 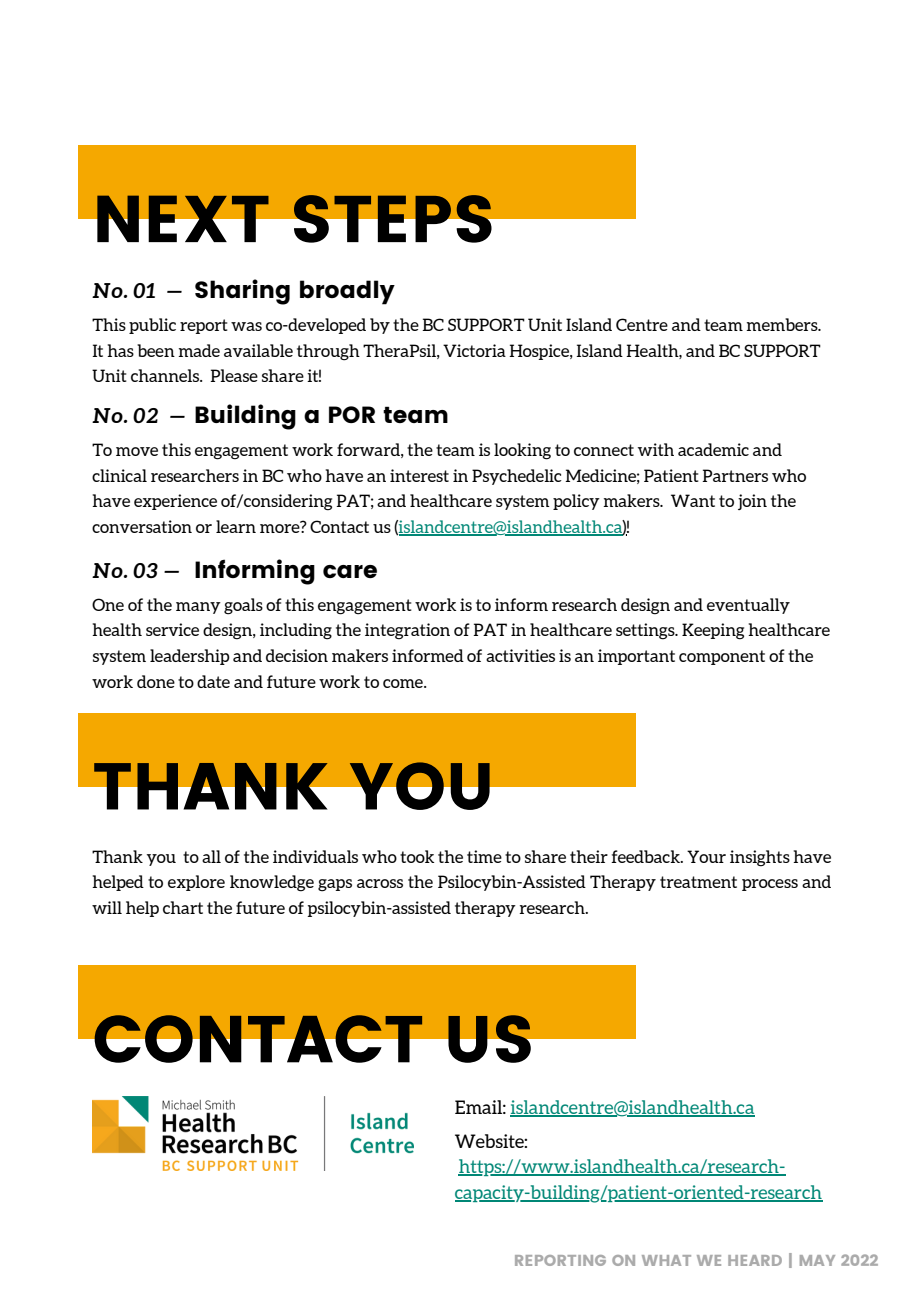 What do you see at coordinates (152, 326) in the screenshot?
I see `public` at bounding box center [152, 326].
